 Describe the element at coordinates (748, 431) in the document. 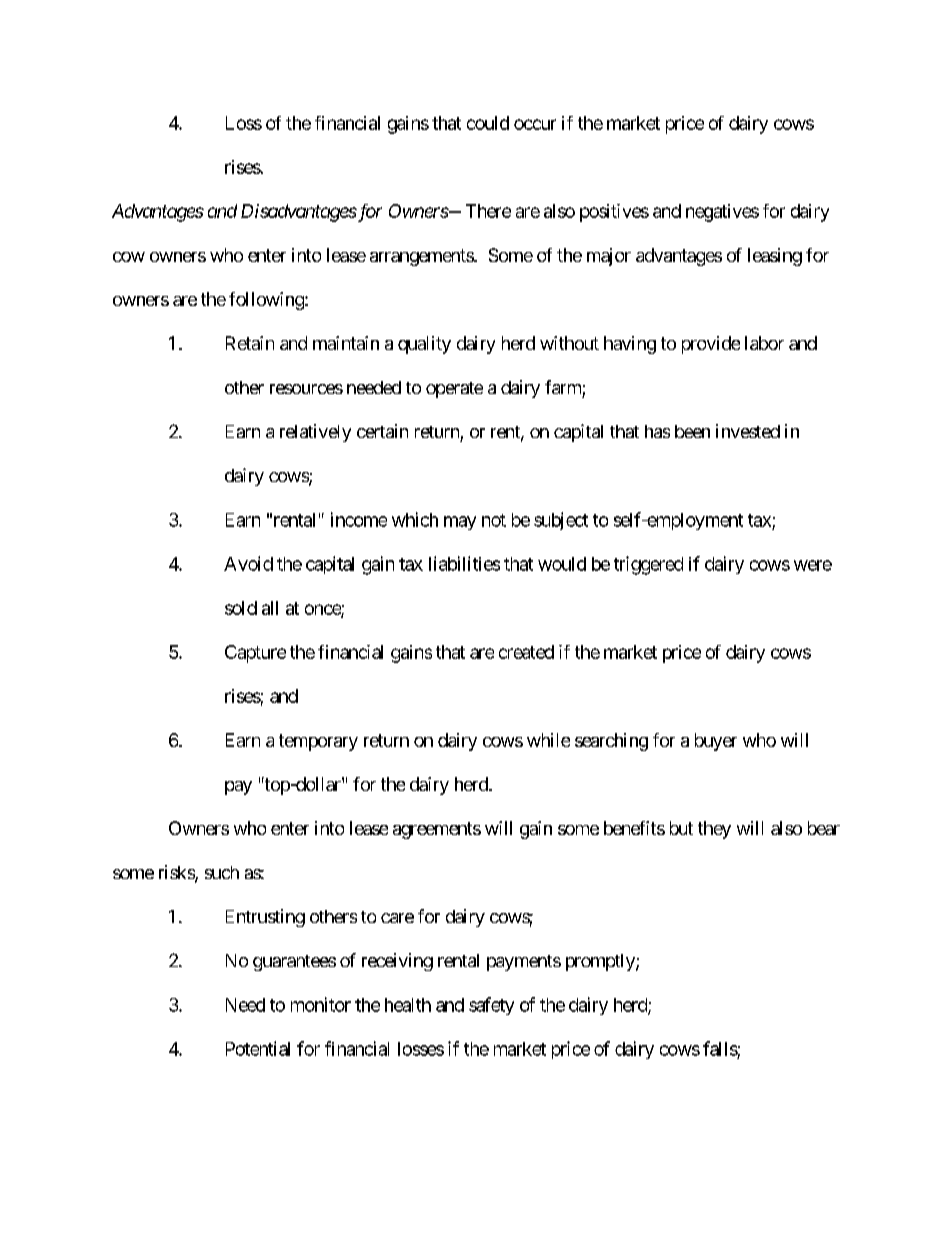

I see `invested` at that location.
